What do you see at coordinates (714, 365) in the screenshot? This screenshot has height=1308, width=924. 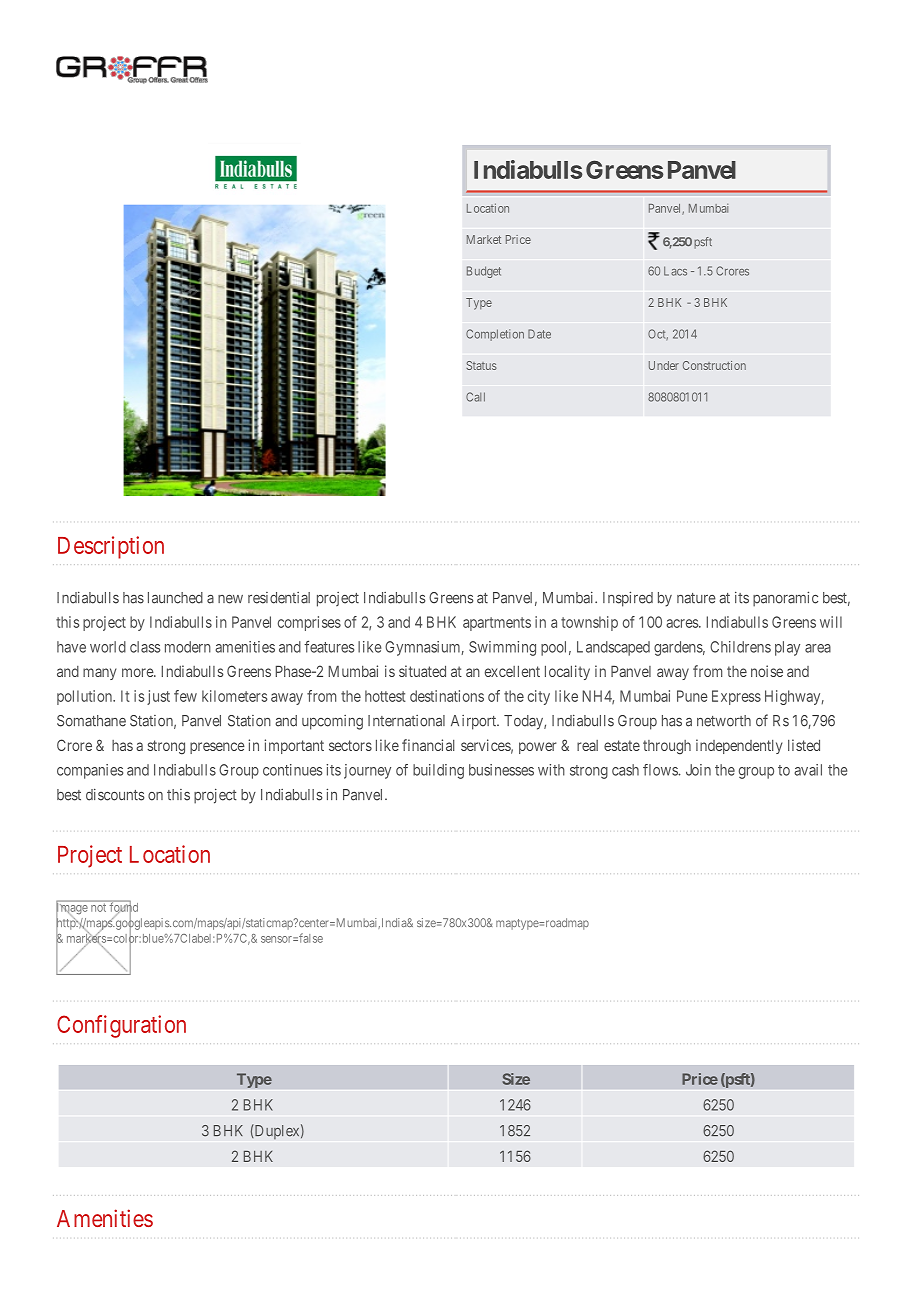 I see `Construction` at bounding box center [714, 365].
